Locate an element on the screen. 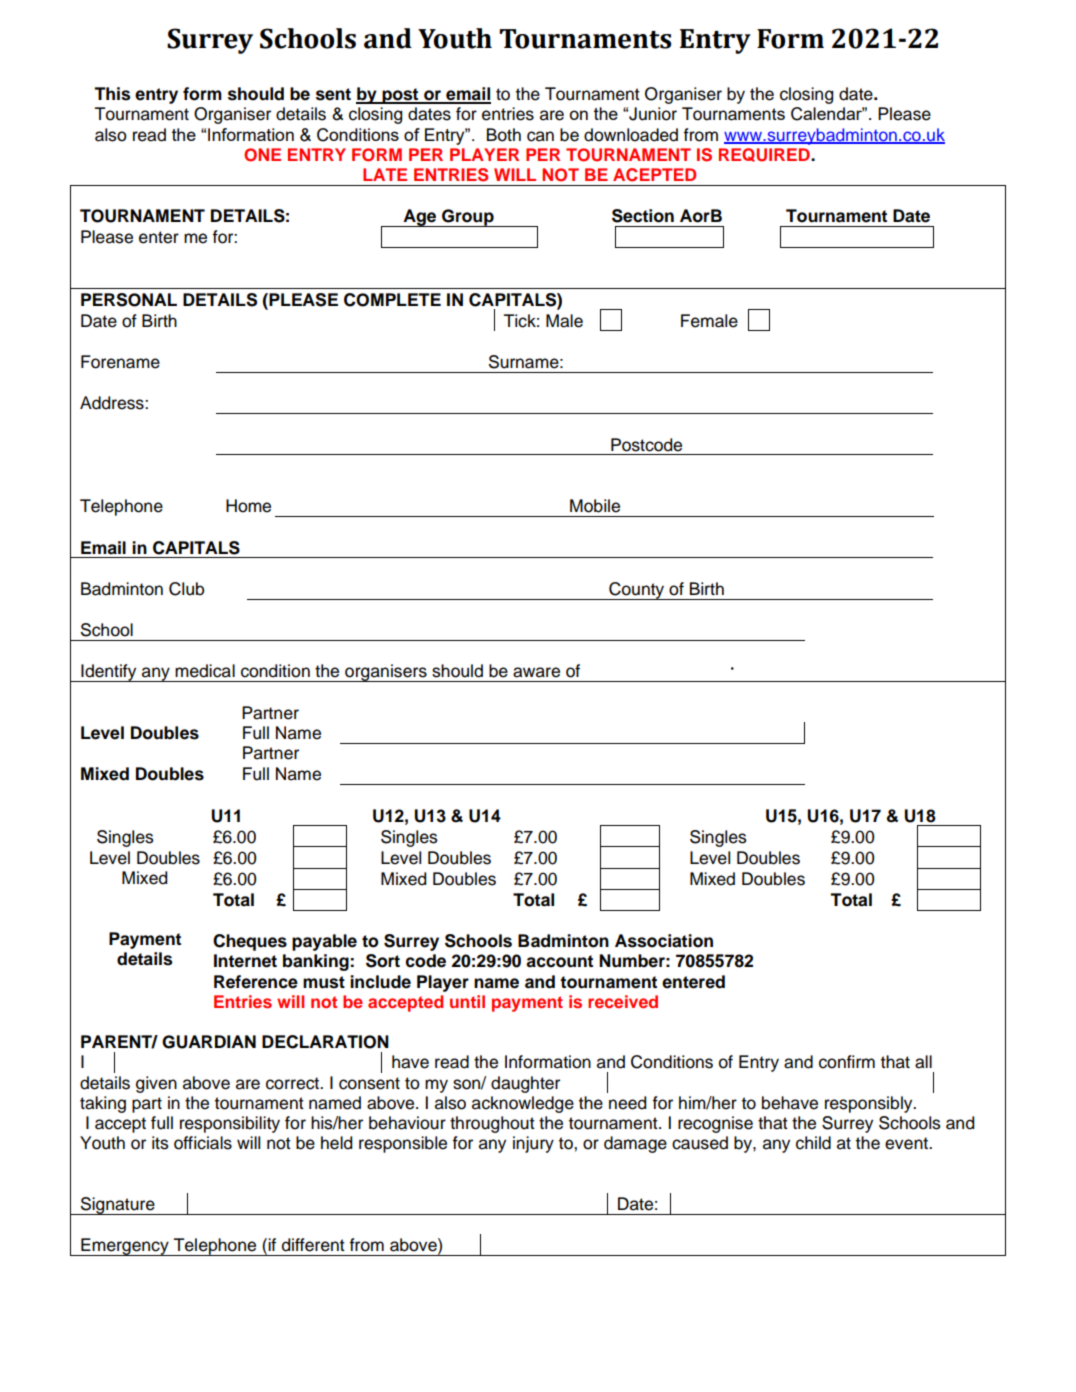 This screenshot has height=1392, width=1076. Address is located at coordinates (113, 403).
